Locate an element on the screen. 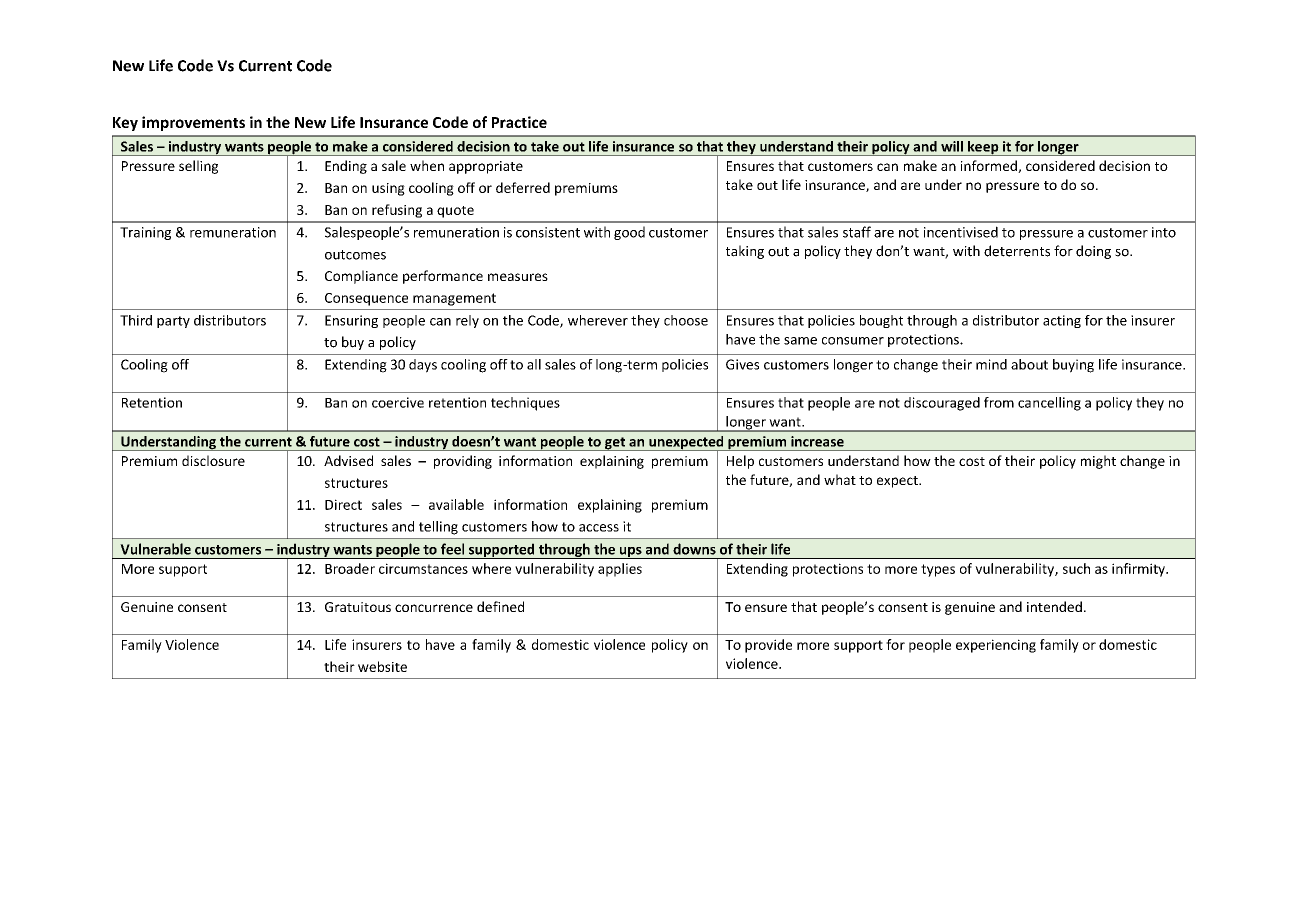  disclosure is located at coordinates (213, 460).
